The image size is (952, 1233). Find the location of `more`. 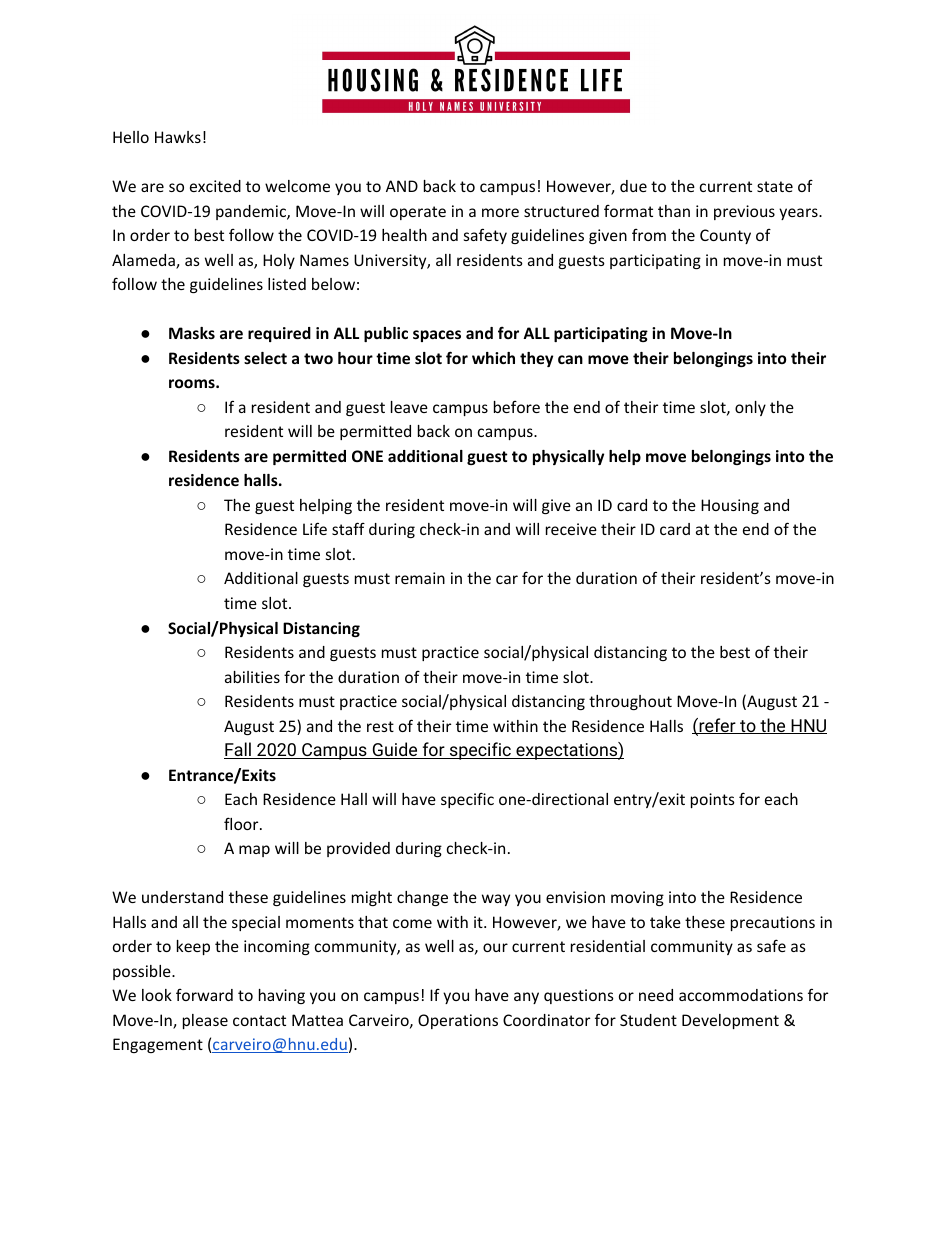

more is located at coordinates (500, 212).
